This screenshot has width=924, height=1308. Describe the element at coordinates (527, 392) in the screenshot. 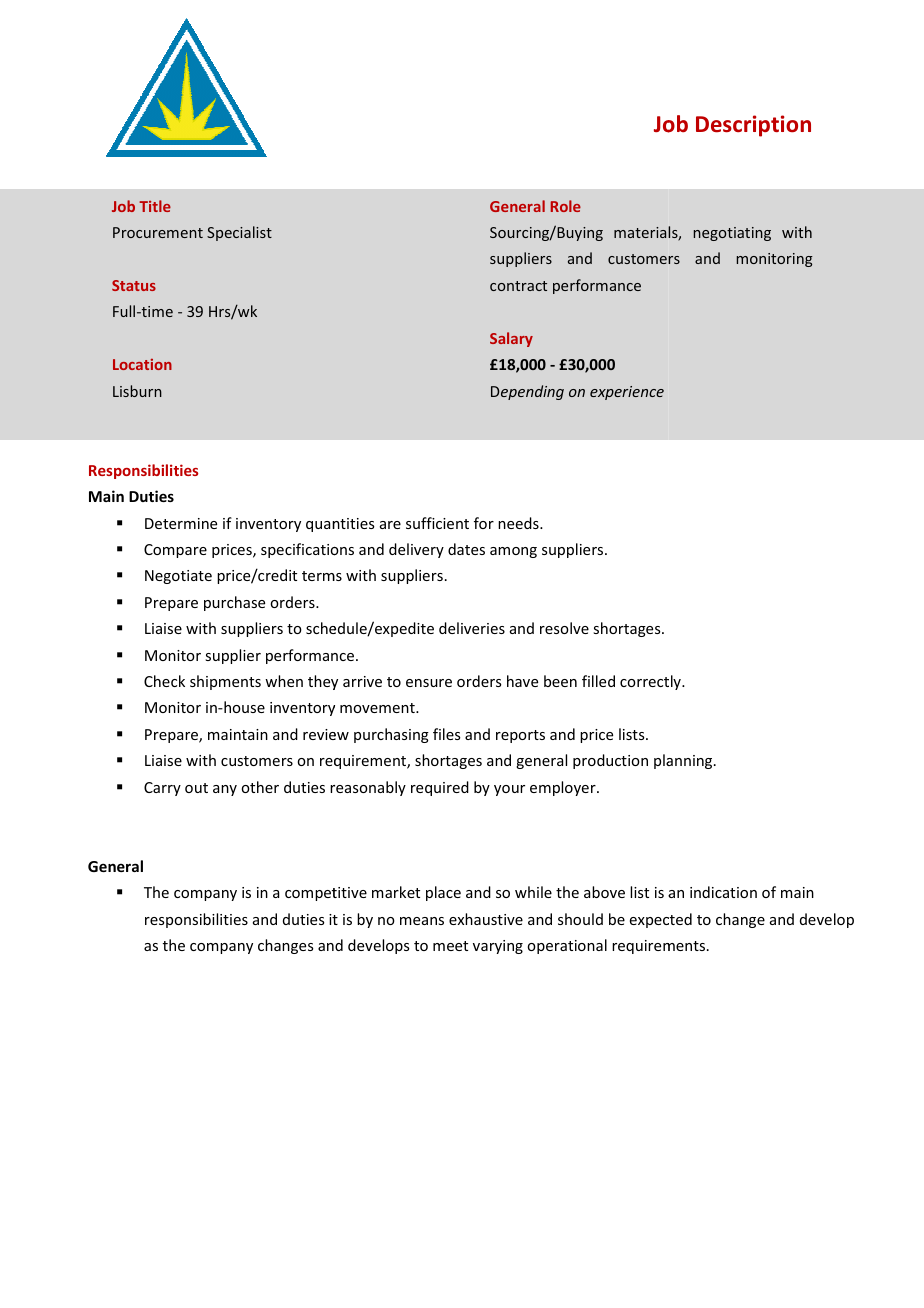

I see `Depending` at that location.
